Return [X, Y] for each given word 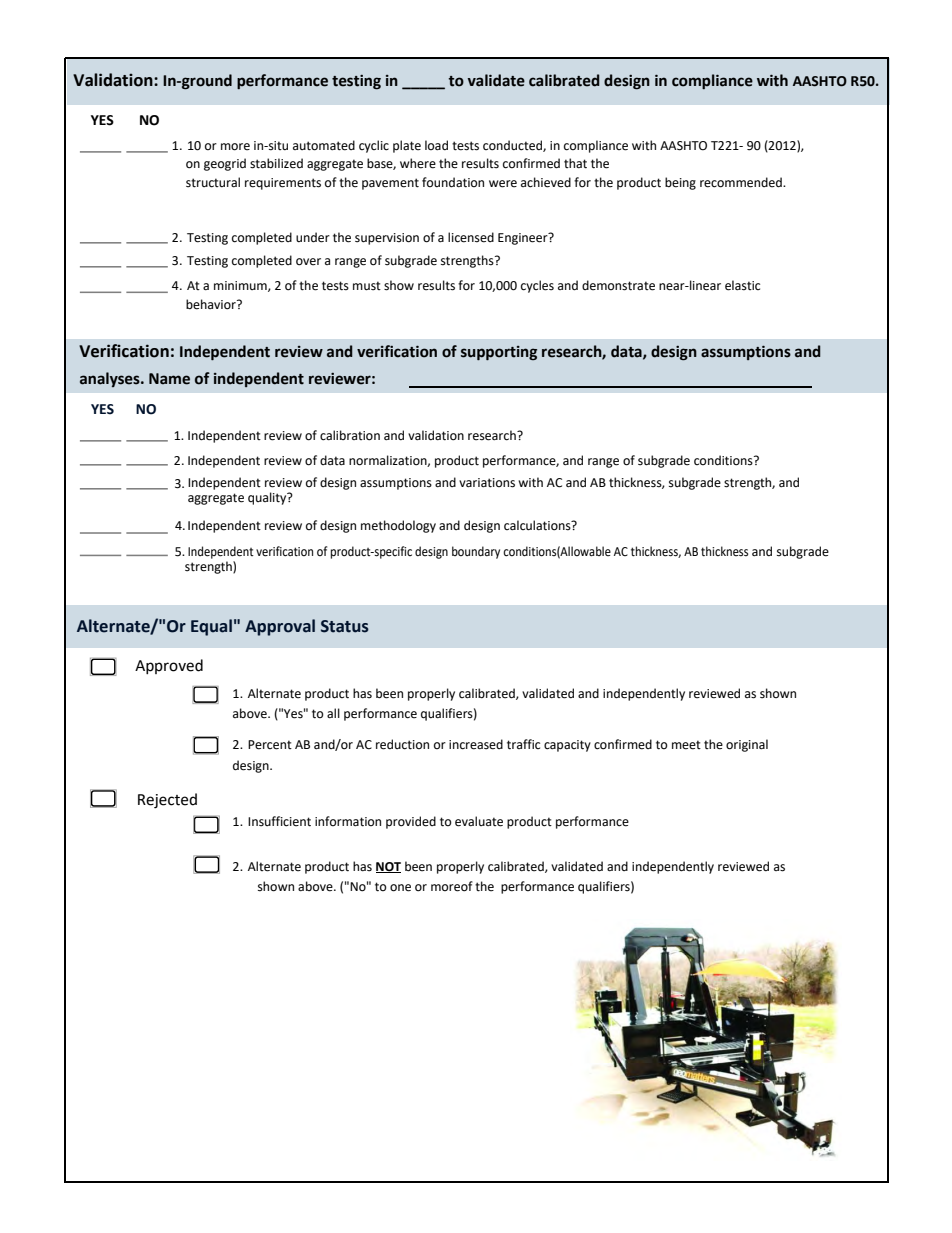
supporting [499, 353]
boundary [476, 552]
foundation [453, 182]
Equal [211, 627]
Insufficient [279, 821]
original [747, 745]
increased [476, 744]
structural [213, 182]
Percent [270, 745]
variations [487, 483]
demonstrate [618, 285]
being [680, 183]
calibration [350, 435]
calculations [538, 525]
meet [686, 745]
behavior [212, 304]
